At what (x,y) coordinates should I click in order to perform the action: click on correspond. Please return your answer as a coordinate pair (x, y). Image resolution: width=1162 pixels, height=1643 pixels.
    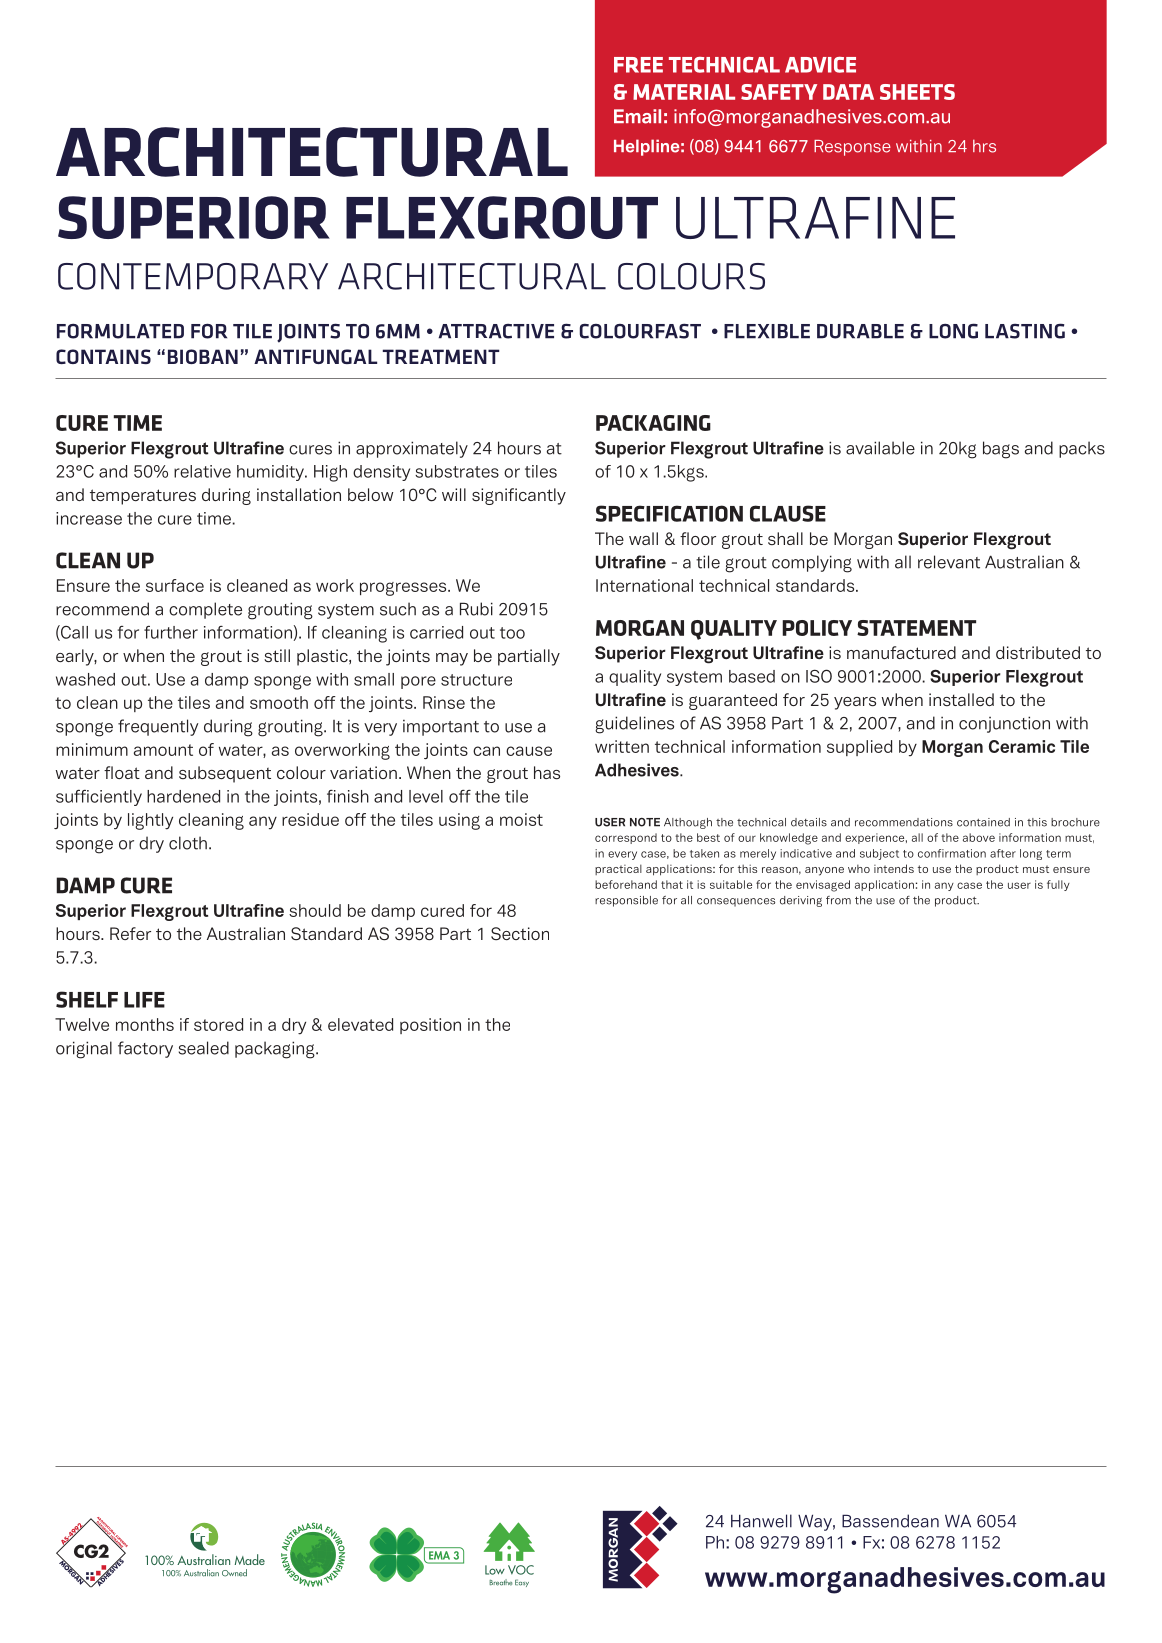
    Looking at the image, I should click on (626, 838).
